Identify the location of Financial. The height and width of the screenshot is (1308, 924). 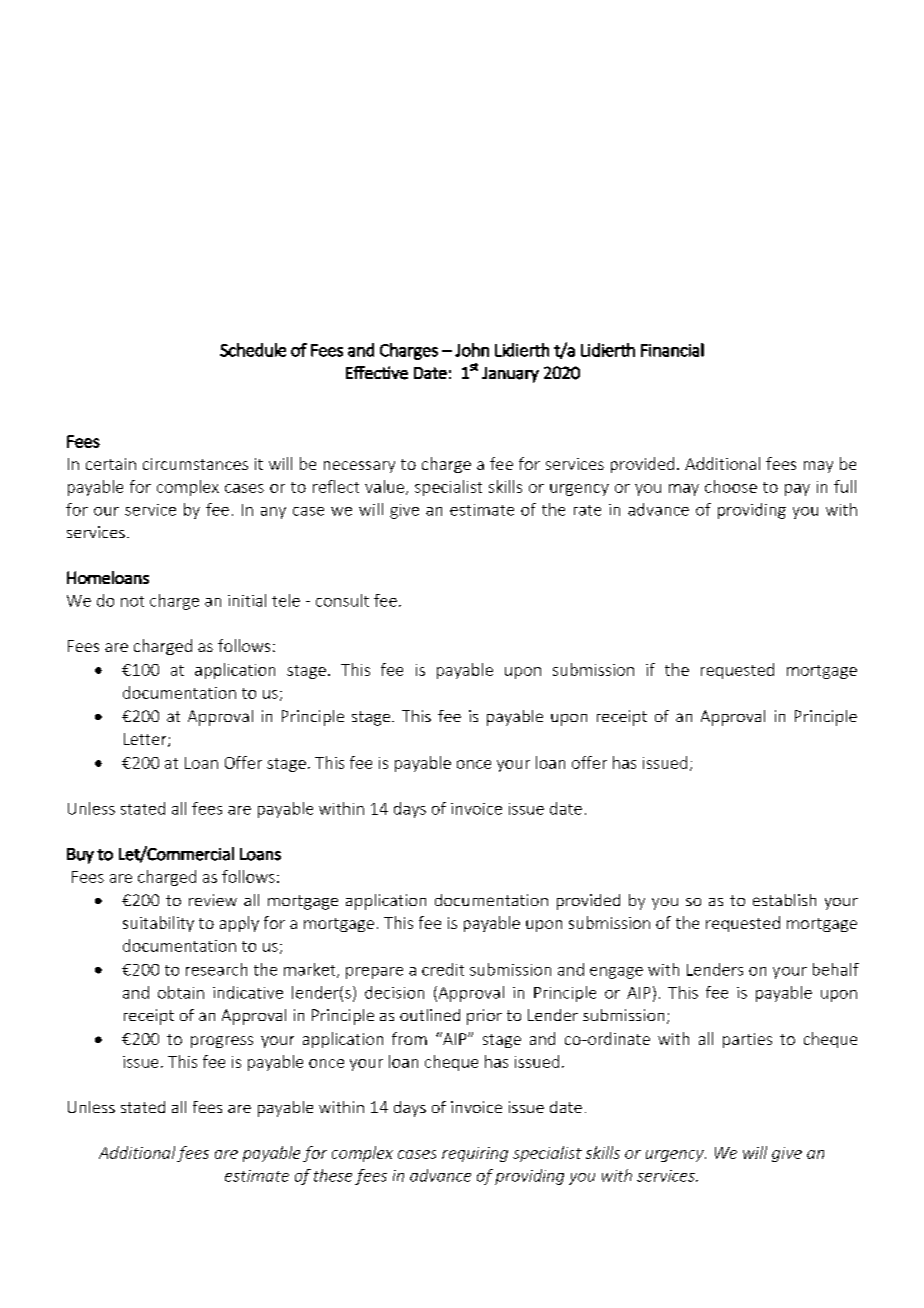
(672, 350).
